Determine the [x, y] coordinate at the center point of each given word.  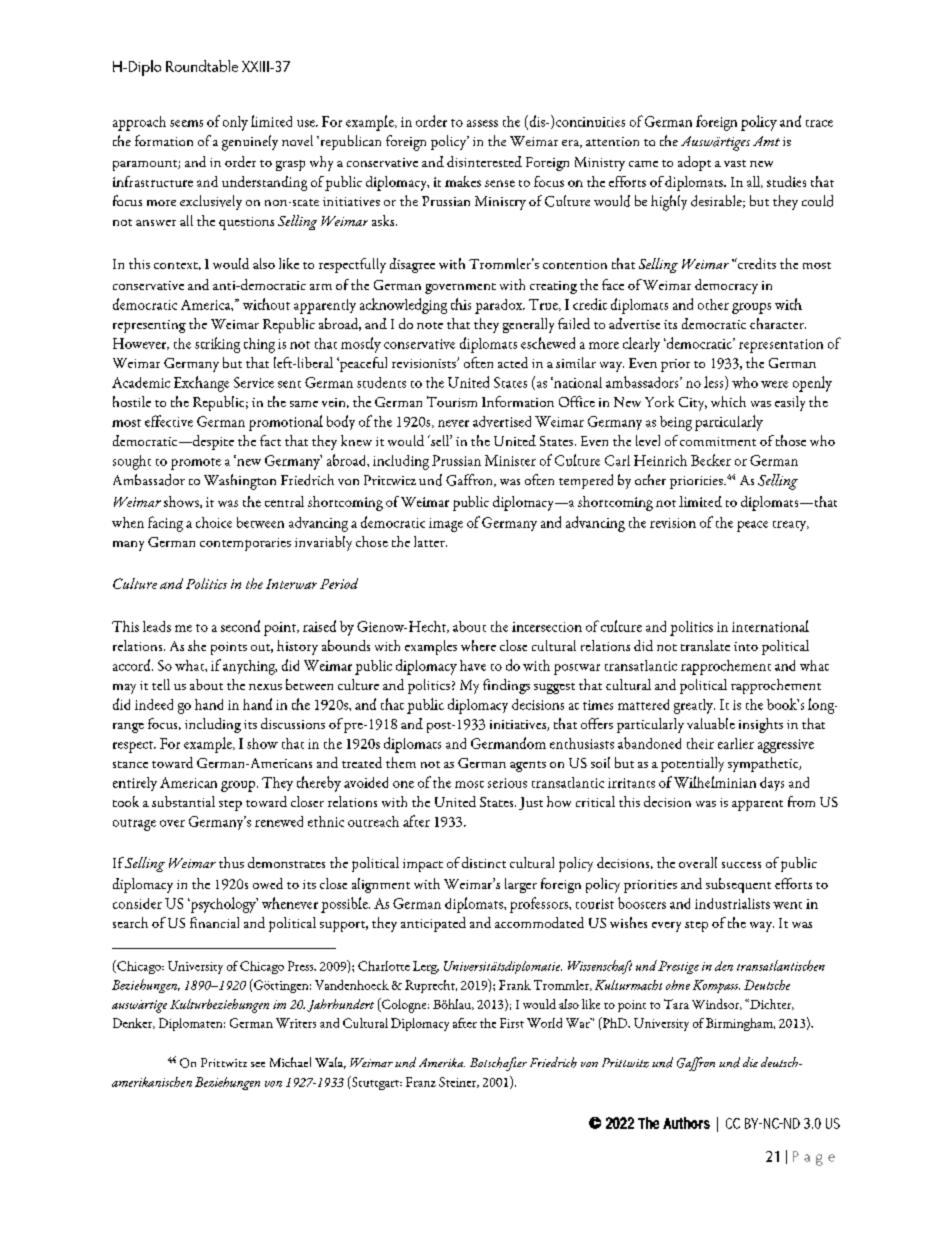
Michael [290, 1062]
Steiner [459, 1082]
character [778, 323]
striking [217, 345]
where [478, 645]
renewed [279, 821]
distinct [484, 862]
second [240, 626]
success [741, 865]
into [746, 646]
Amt [766, 141]
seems [186, 123]
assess [482, 123]
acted [513, 362]
